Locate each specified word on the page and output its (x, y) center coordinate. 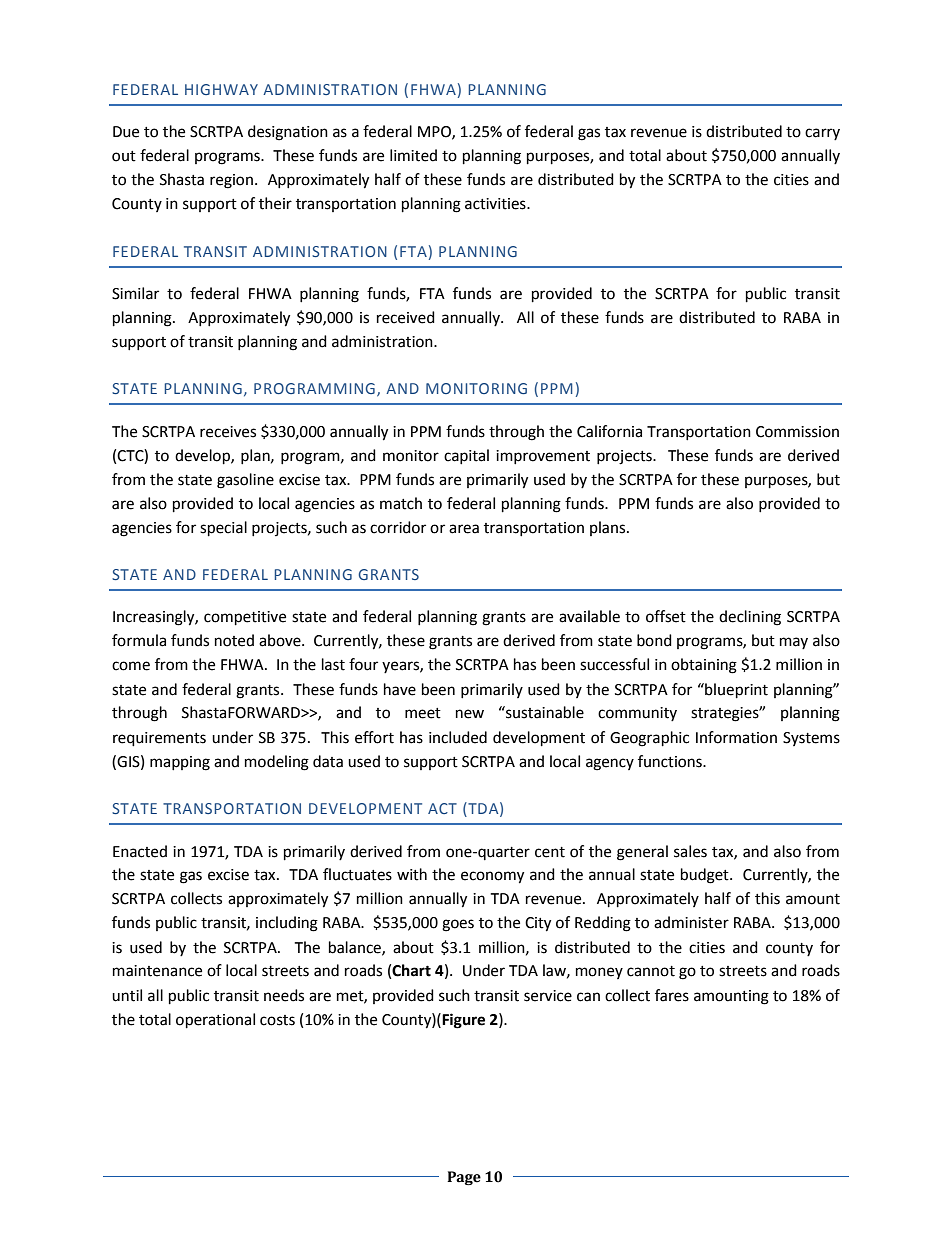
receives (228, 432)
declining (750, 618)
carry (822, 134)
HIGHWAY (221, 89)
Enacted (140, 851)
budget (706, 876)
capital (466, 456)
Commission (797, 432)
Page (464, 1178)
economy (492, 877)
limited (413, 155)
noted (234, 640)
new (470, 714)
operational (215, 1021)
